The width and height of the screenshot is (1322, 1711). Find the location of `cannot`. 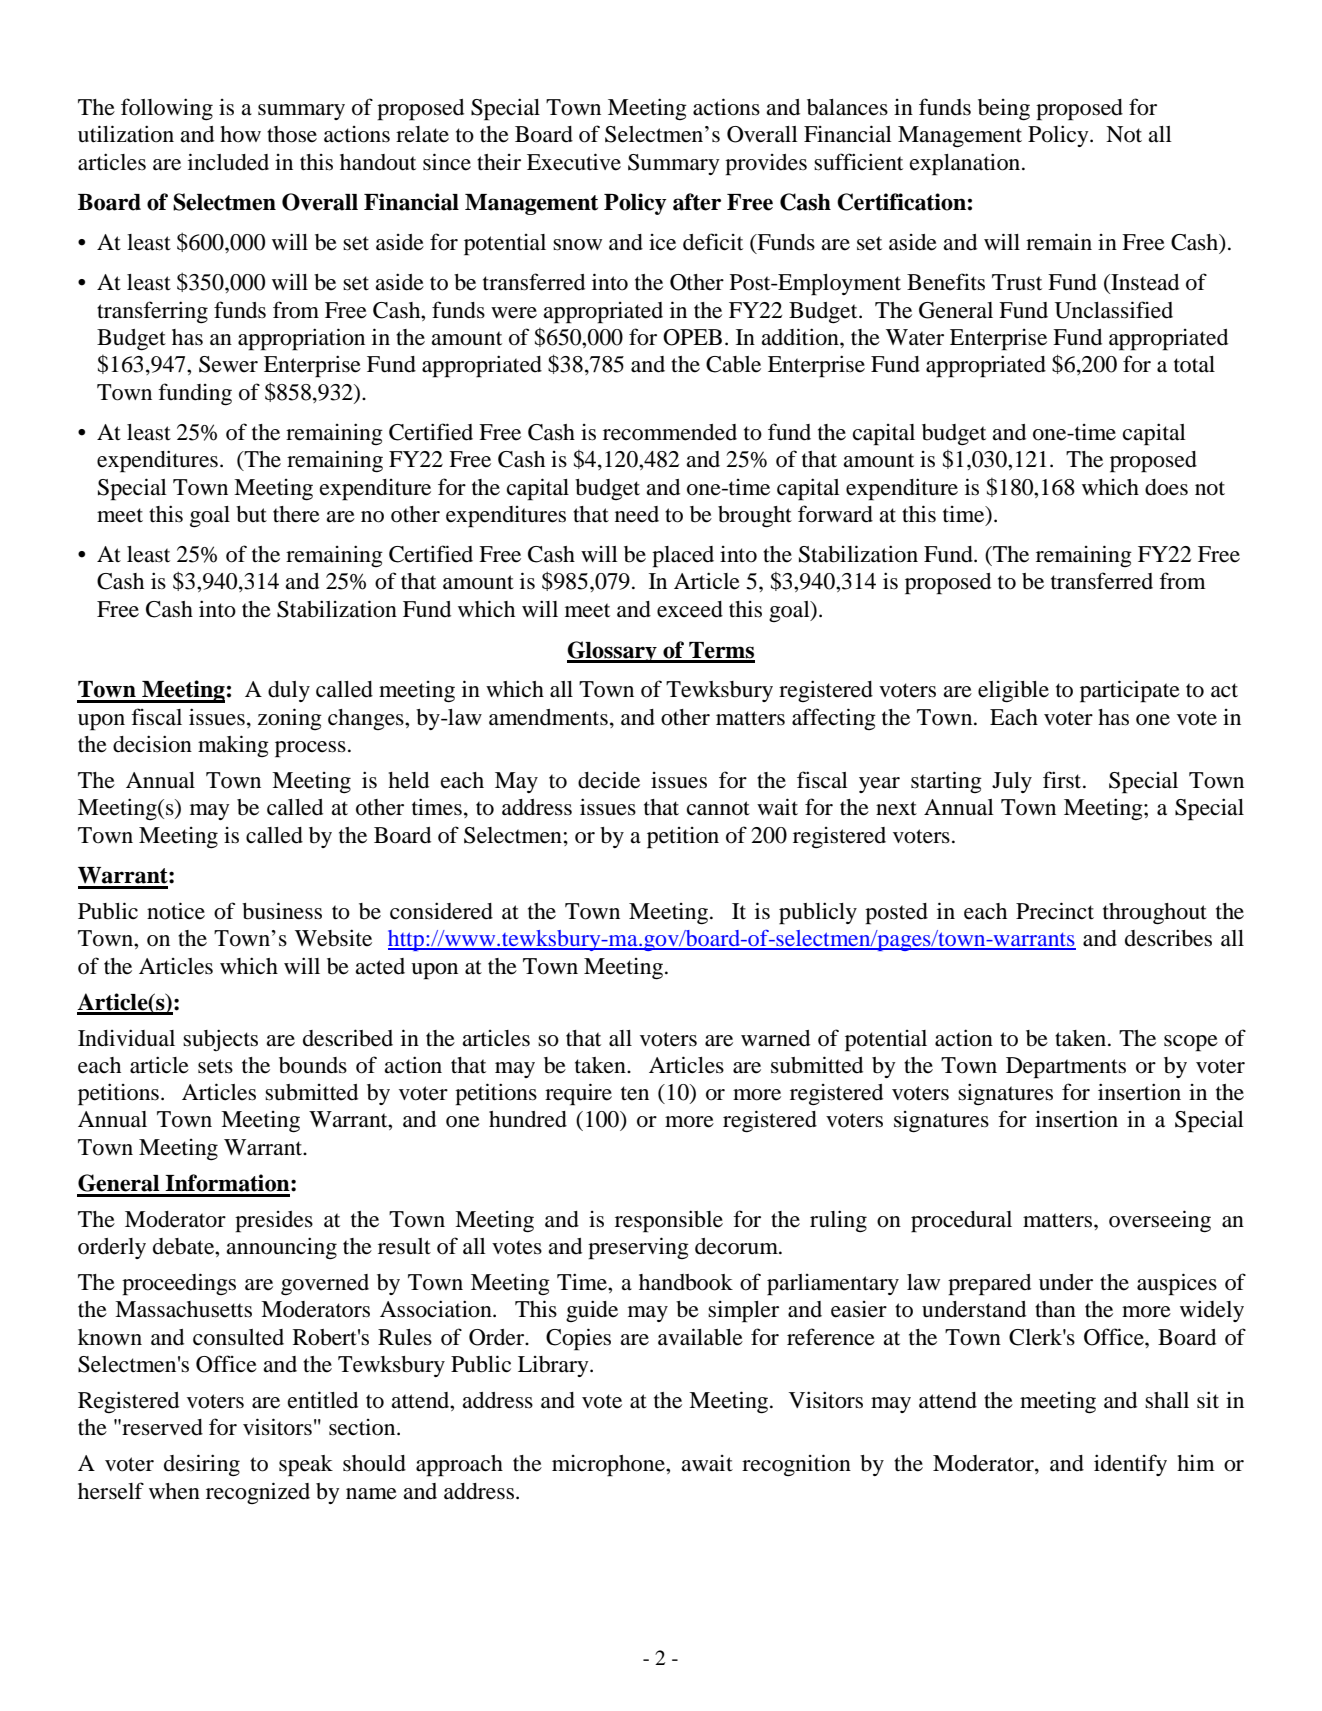

cannot is located at coordinates (718, 808).
